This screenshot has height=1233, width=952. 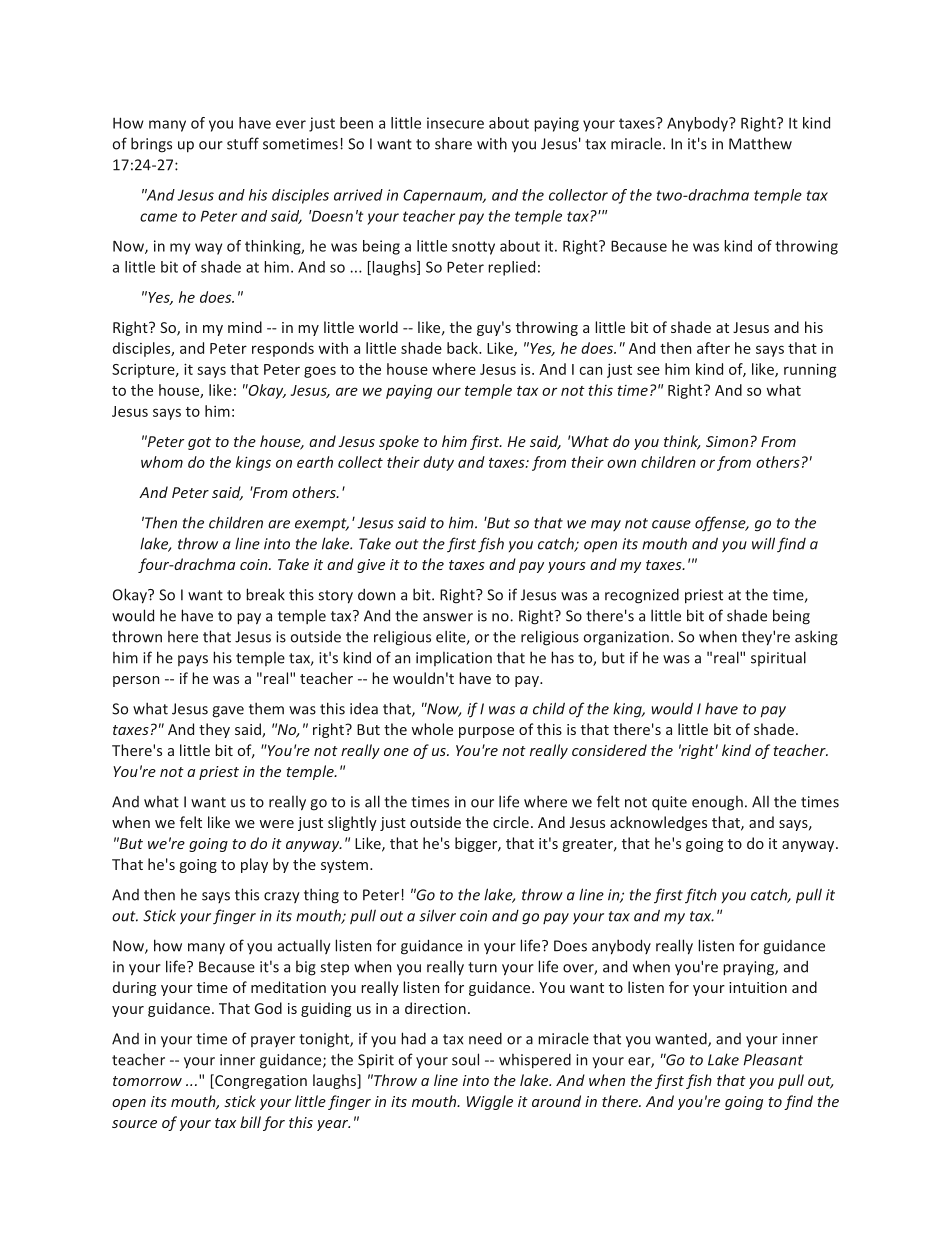 I want to click on Pleasant, so click(x=773, y=1059).
